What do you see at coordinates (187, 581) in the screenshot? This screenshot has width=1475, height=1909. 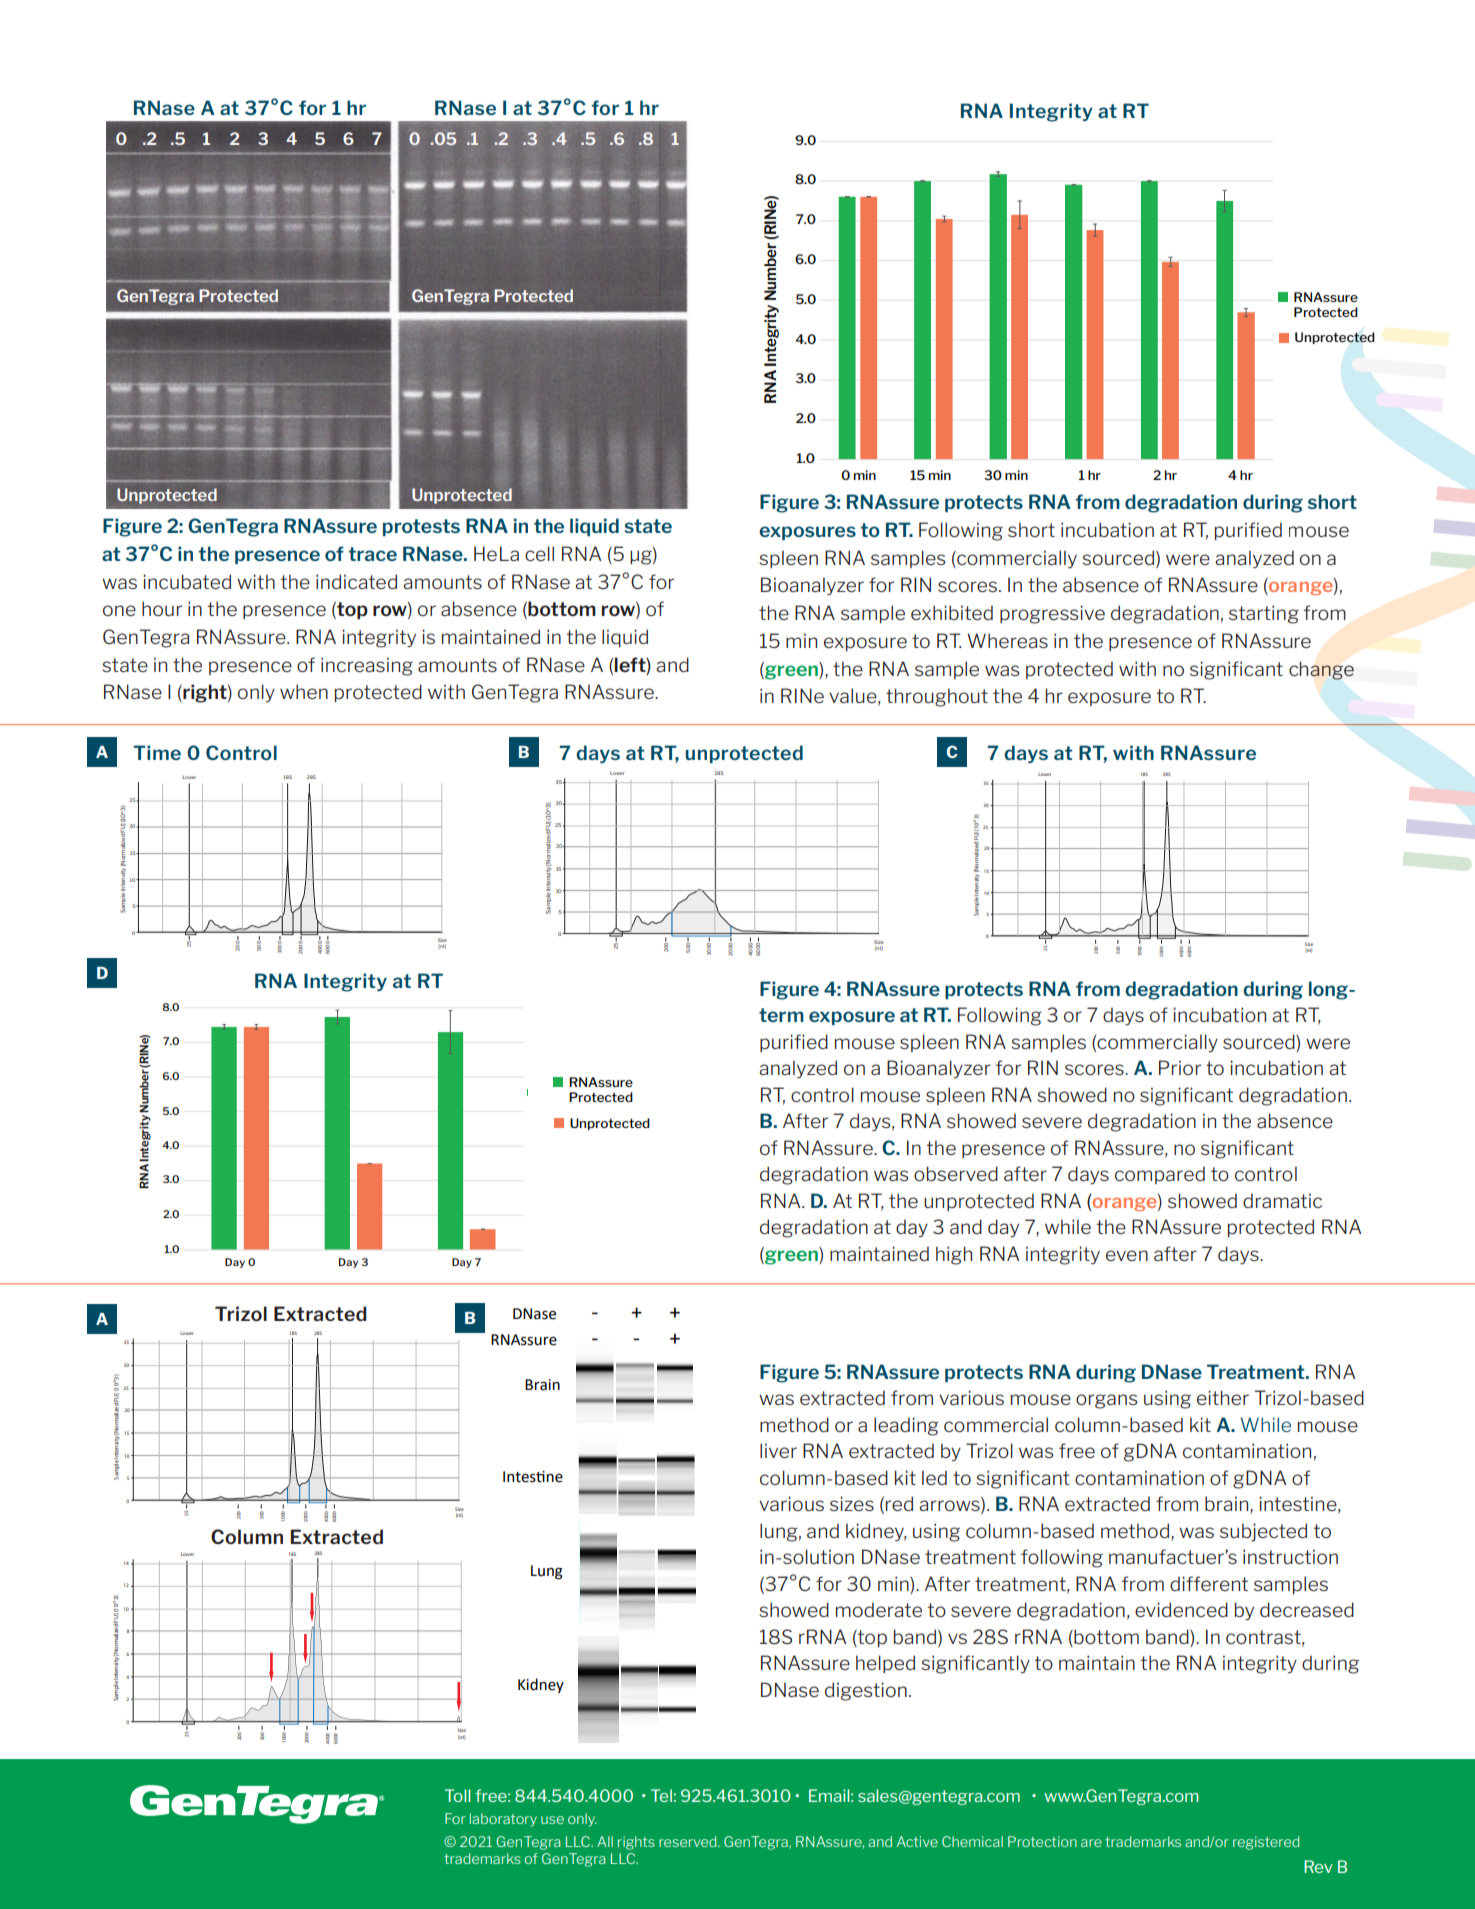 I see `incubated` at bounding box center [187, 581].
